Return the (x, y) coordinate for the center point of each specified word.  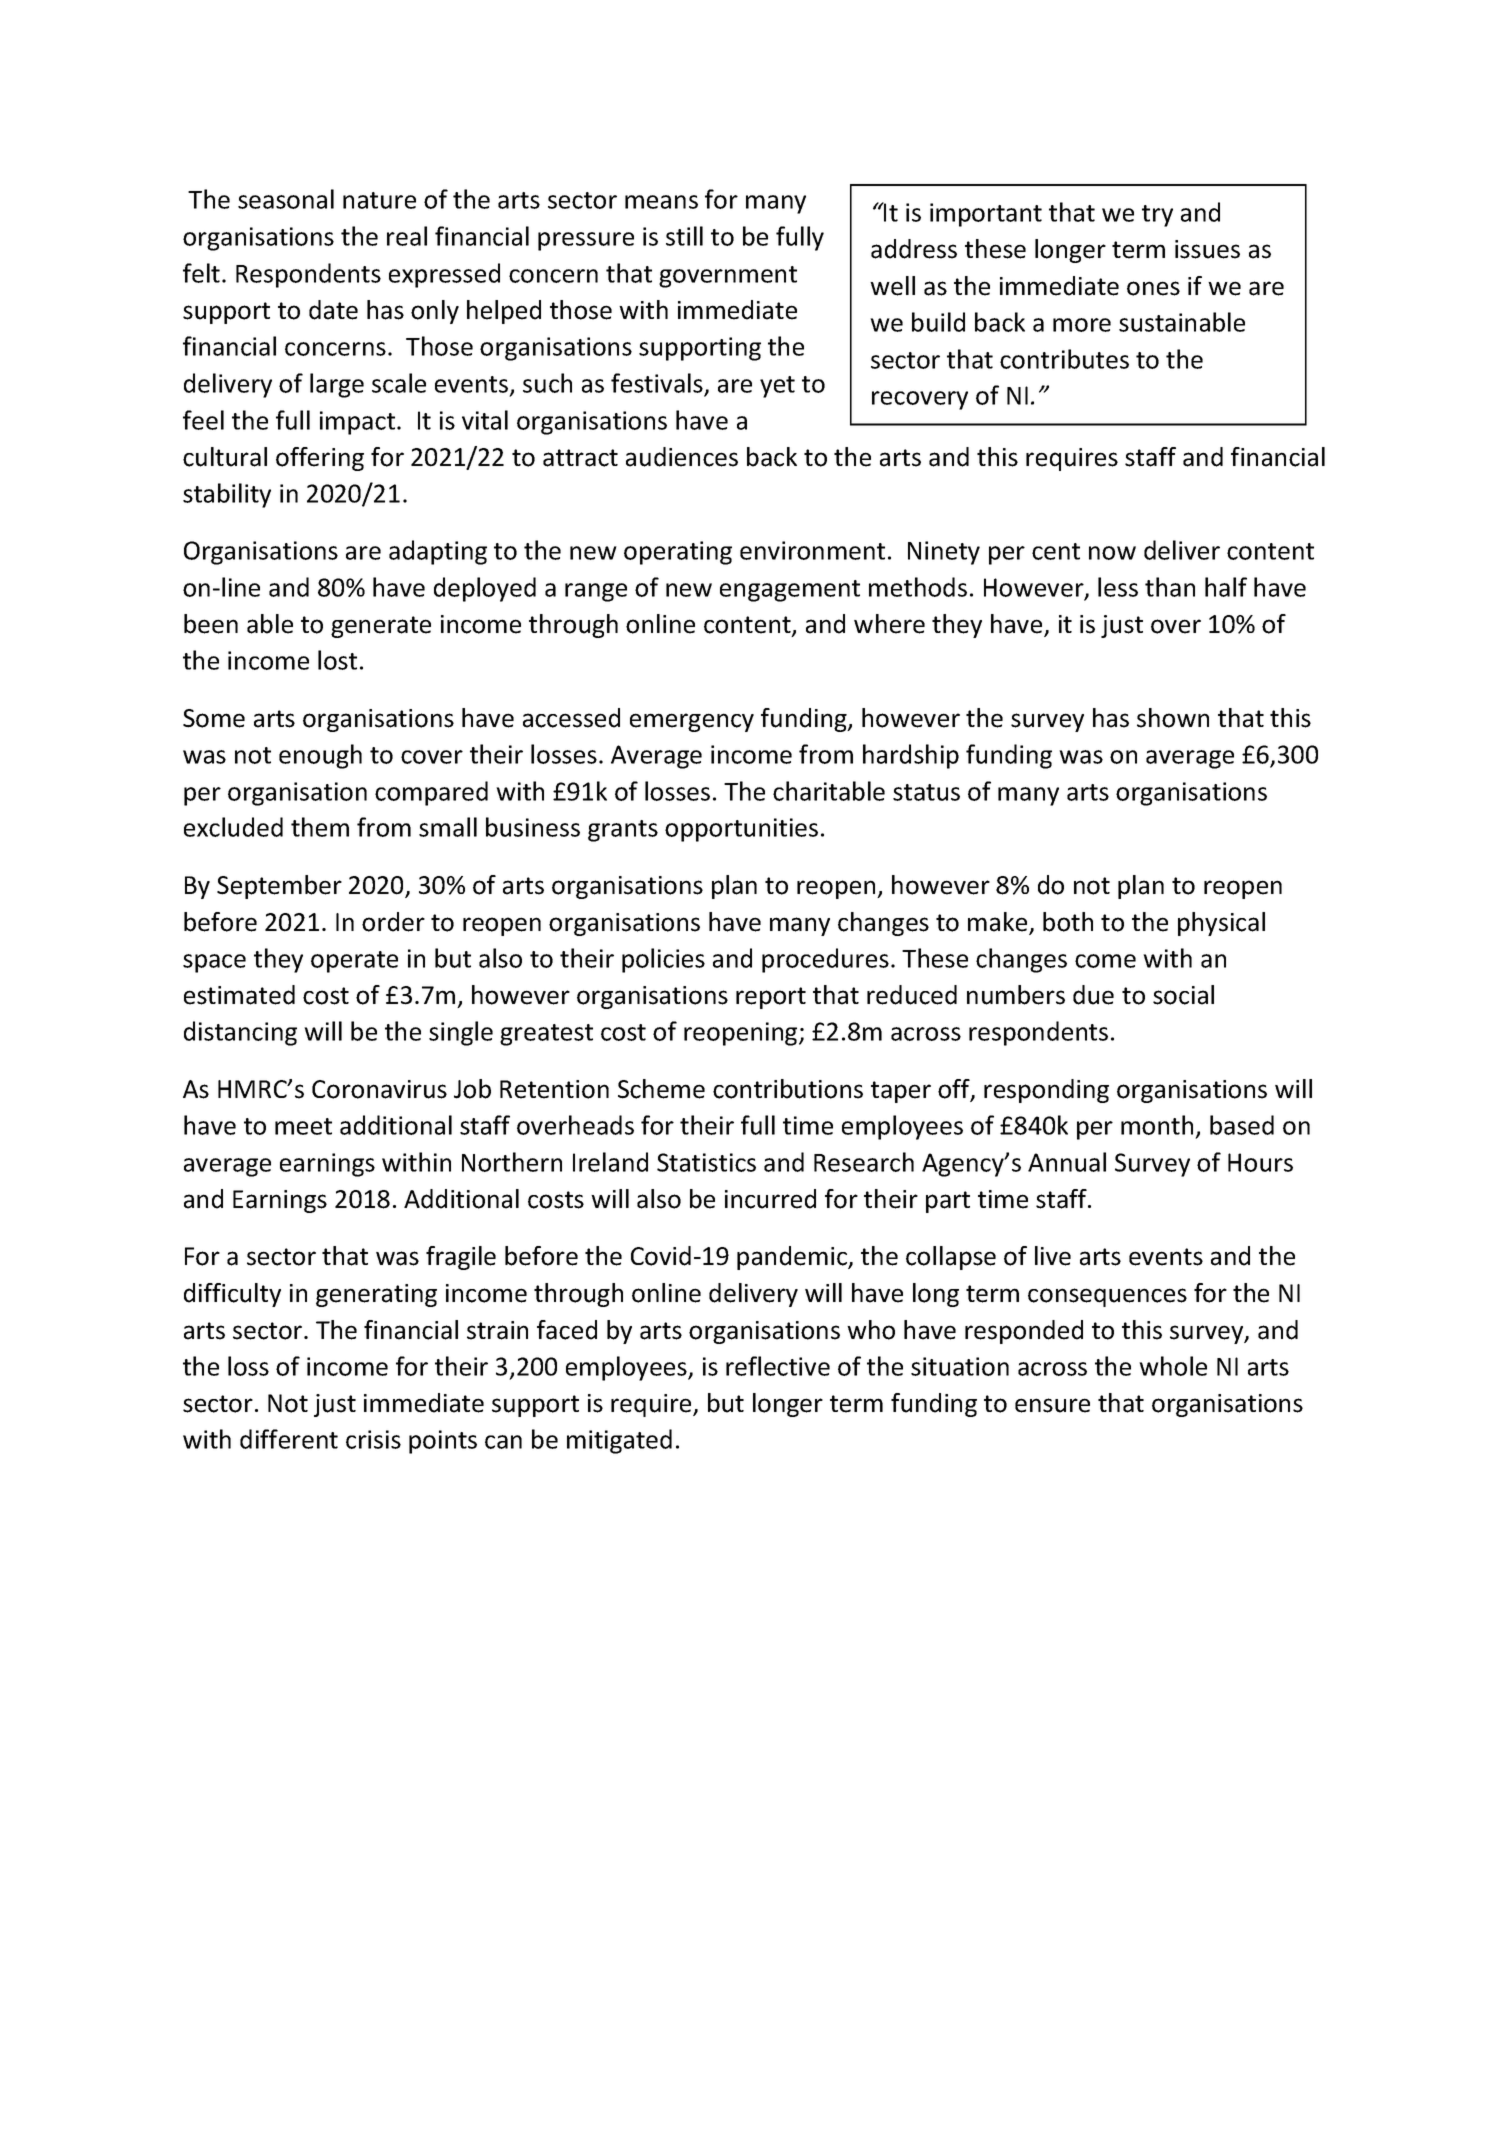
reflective (778, 1366)
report (771, 998)
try (1157, 216)
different (289, 1439)
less (1118, 587)
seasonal (286, 199)
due (1093, 995)
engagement (790, 591)
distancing (240, 1033)
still (684, 236)
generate (381, 627)
